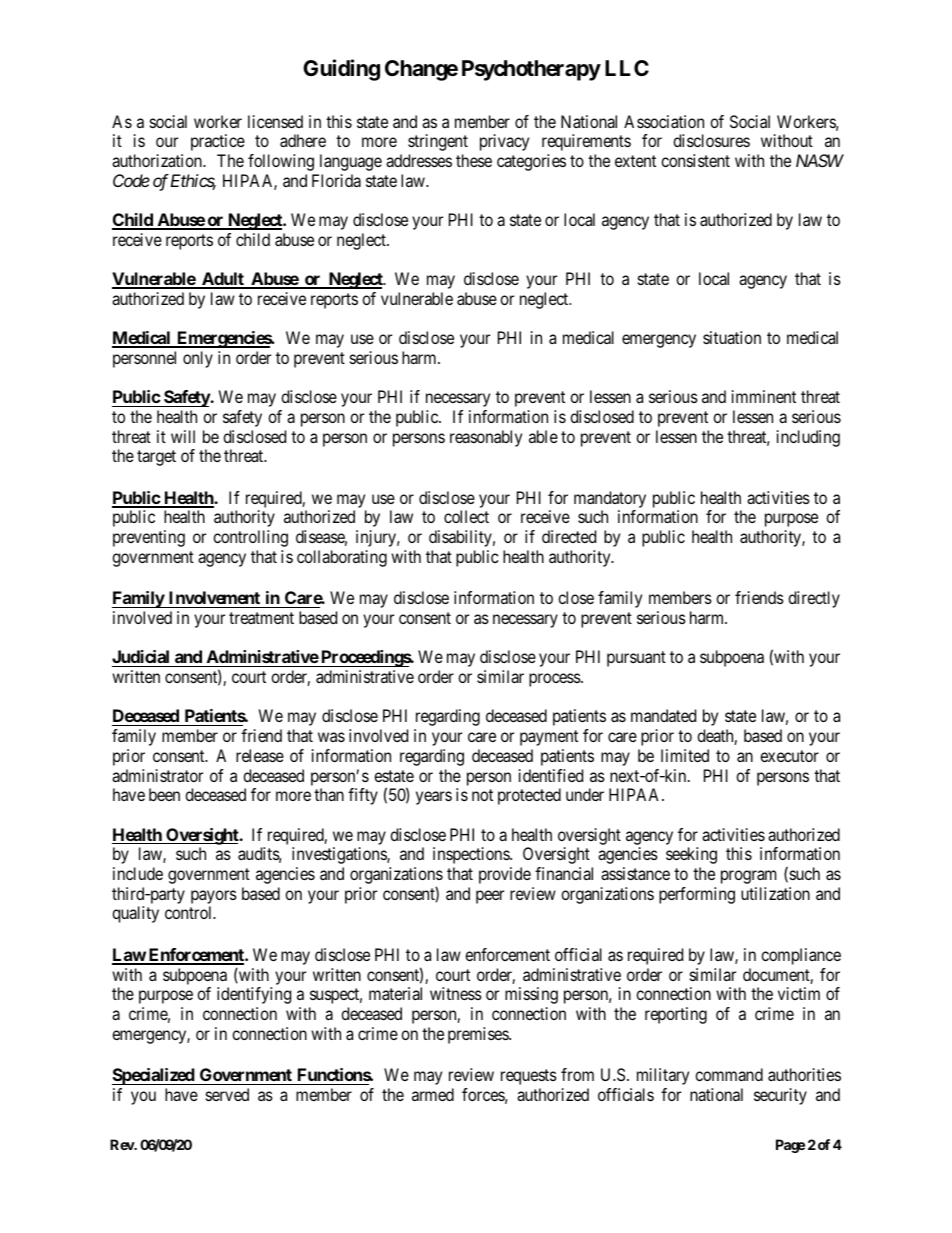 This page has width=952, height=1233. I want to click on payment, so click(549, 738).
